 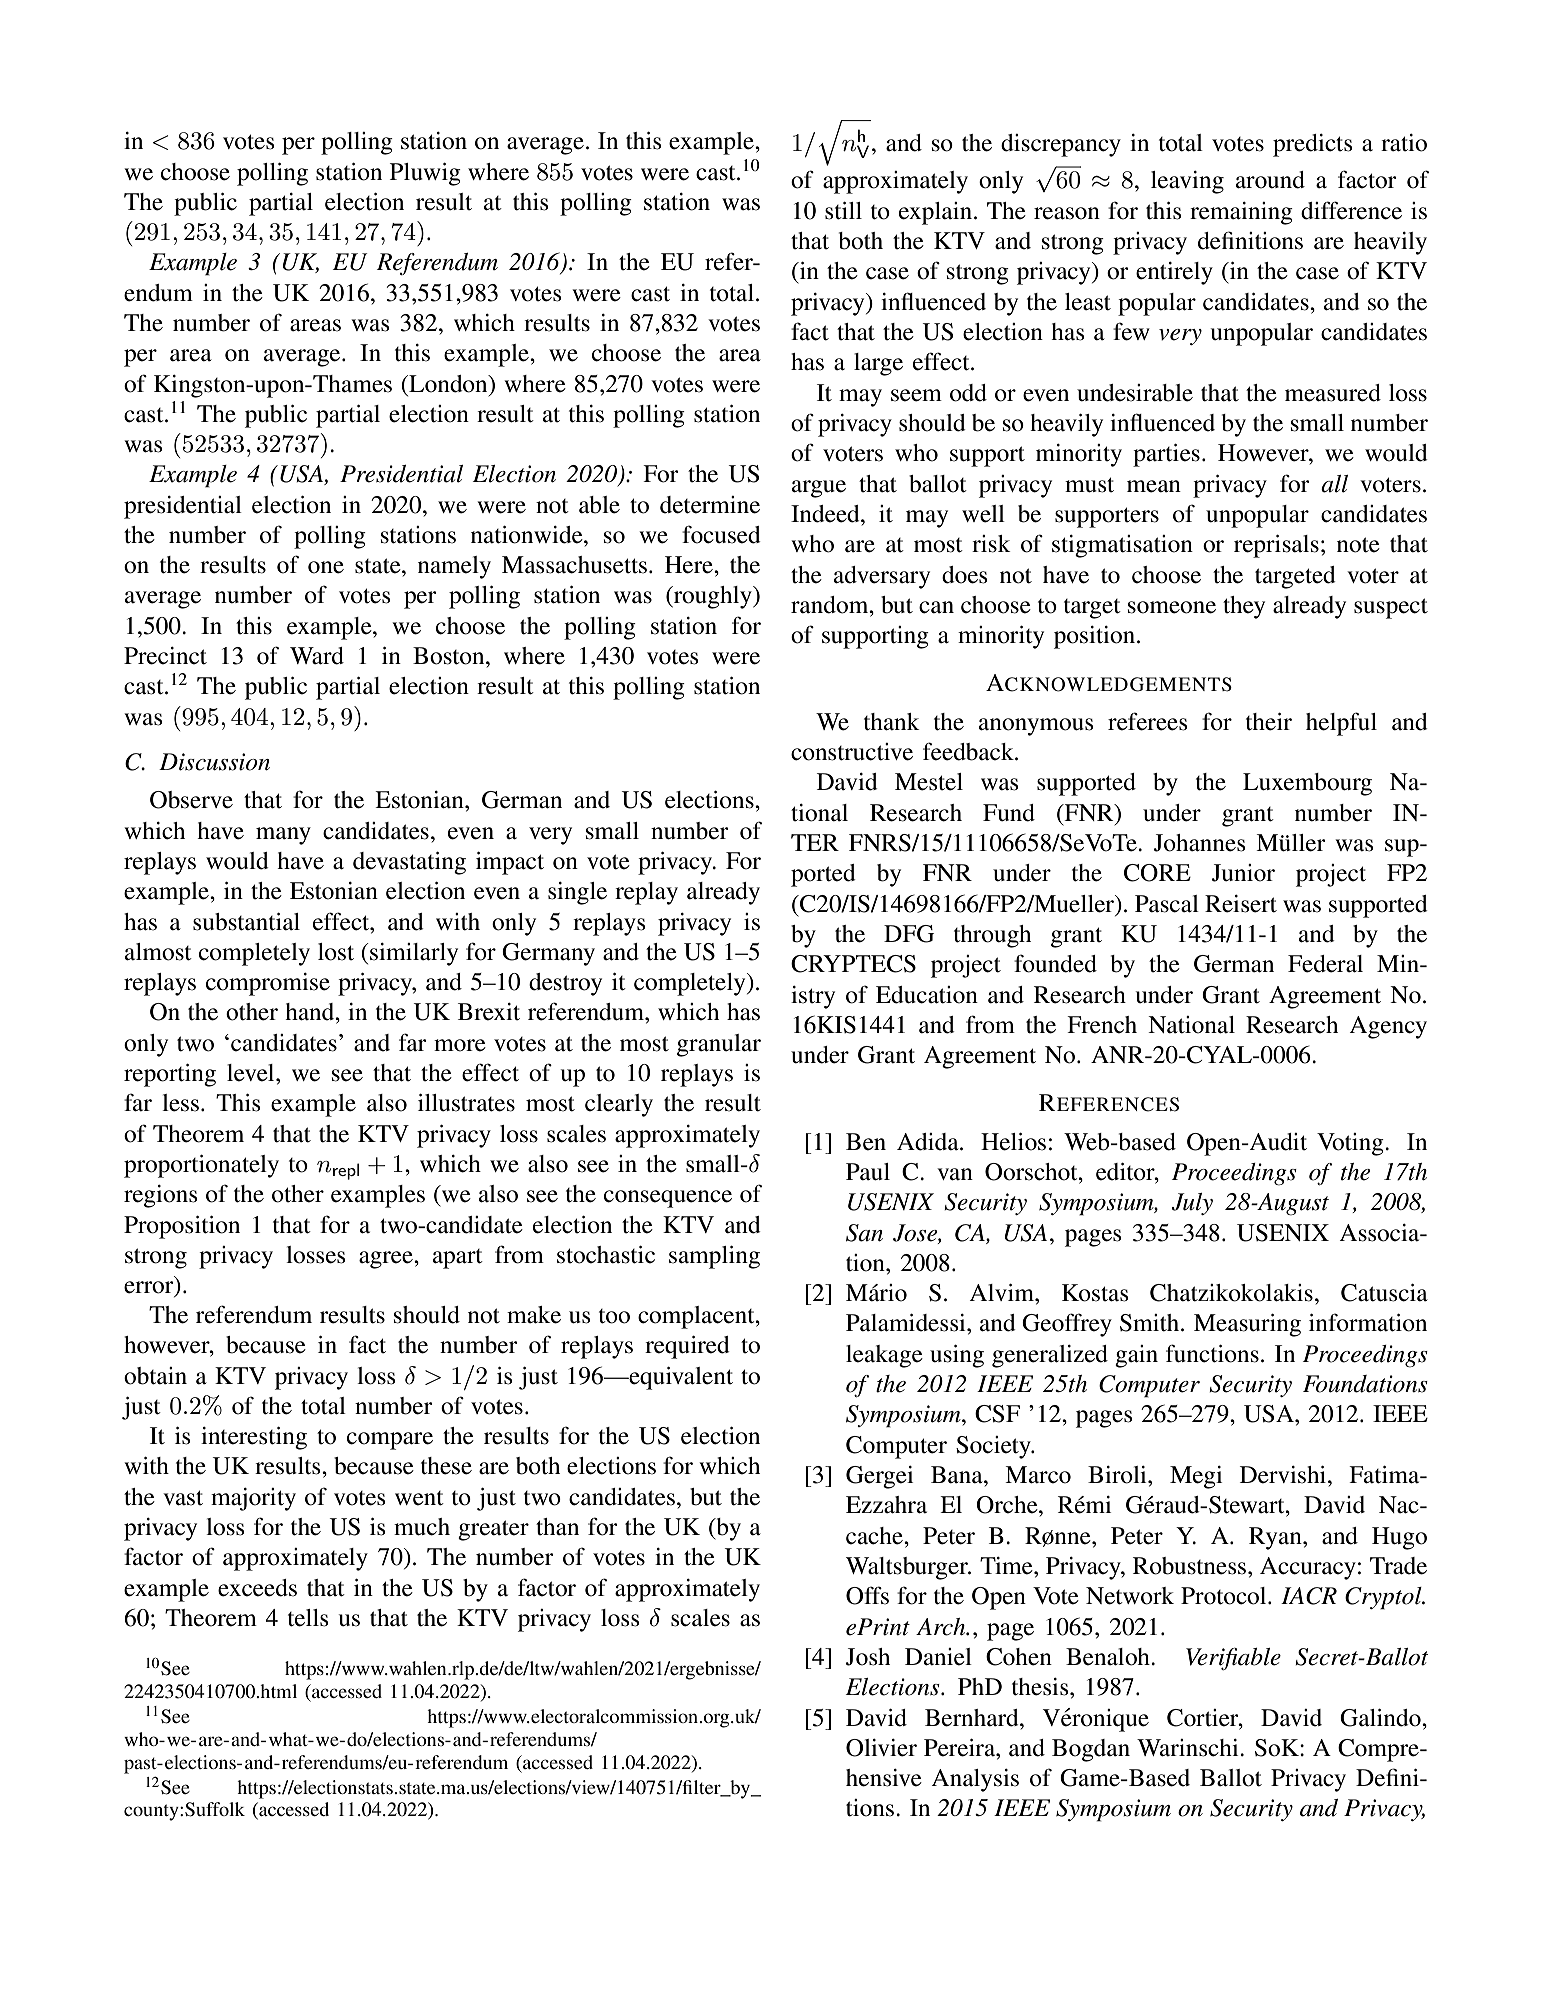 I want to click on focused, so click(x=721, y=534).
